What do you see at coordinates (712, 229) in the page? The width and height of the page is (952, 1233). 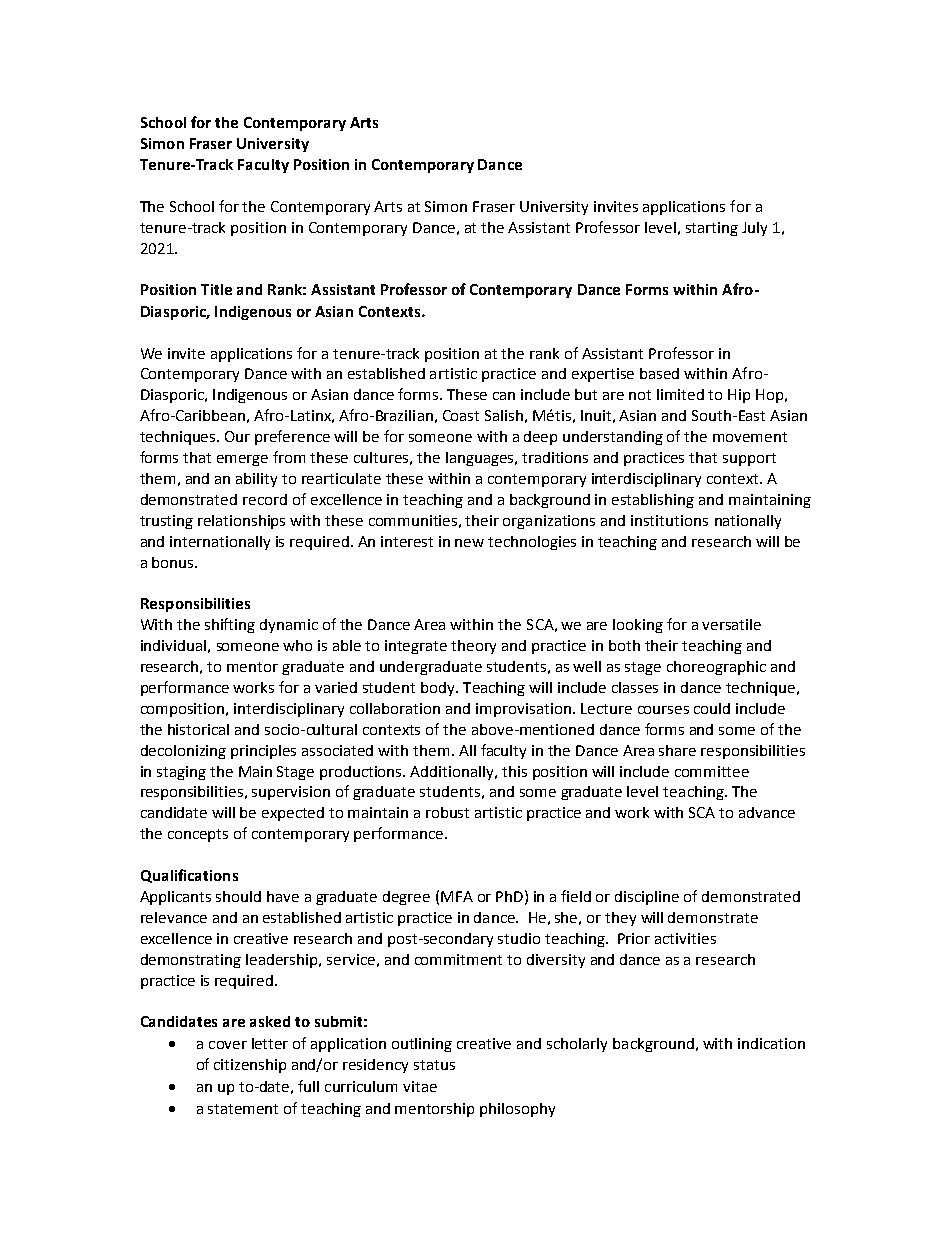 I see `starting` at bounding box center [712, 229].
